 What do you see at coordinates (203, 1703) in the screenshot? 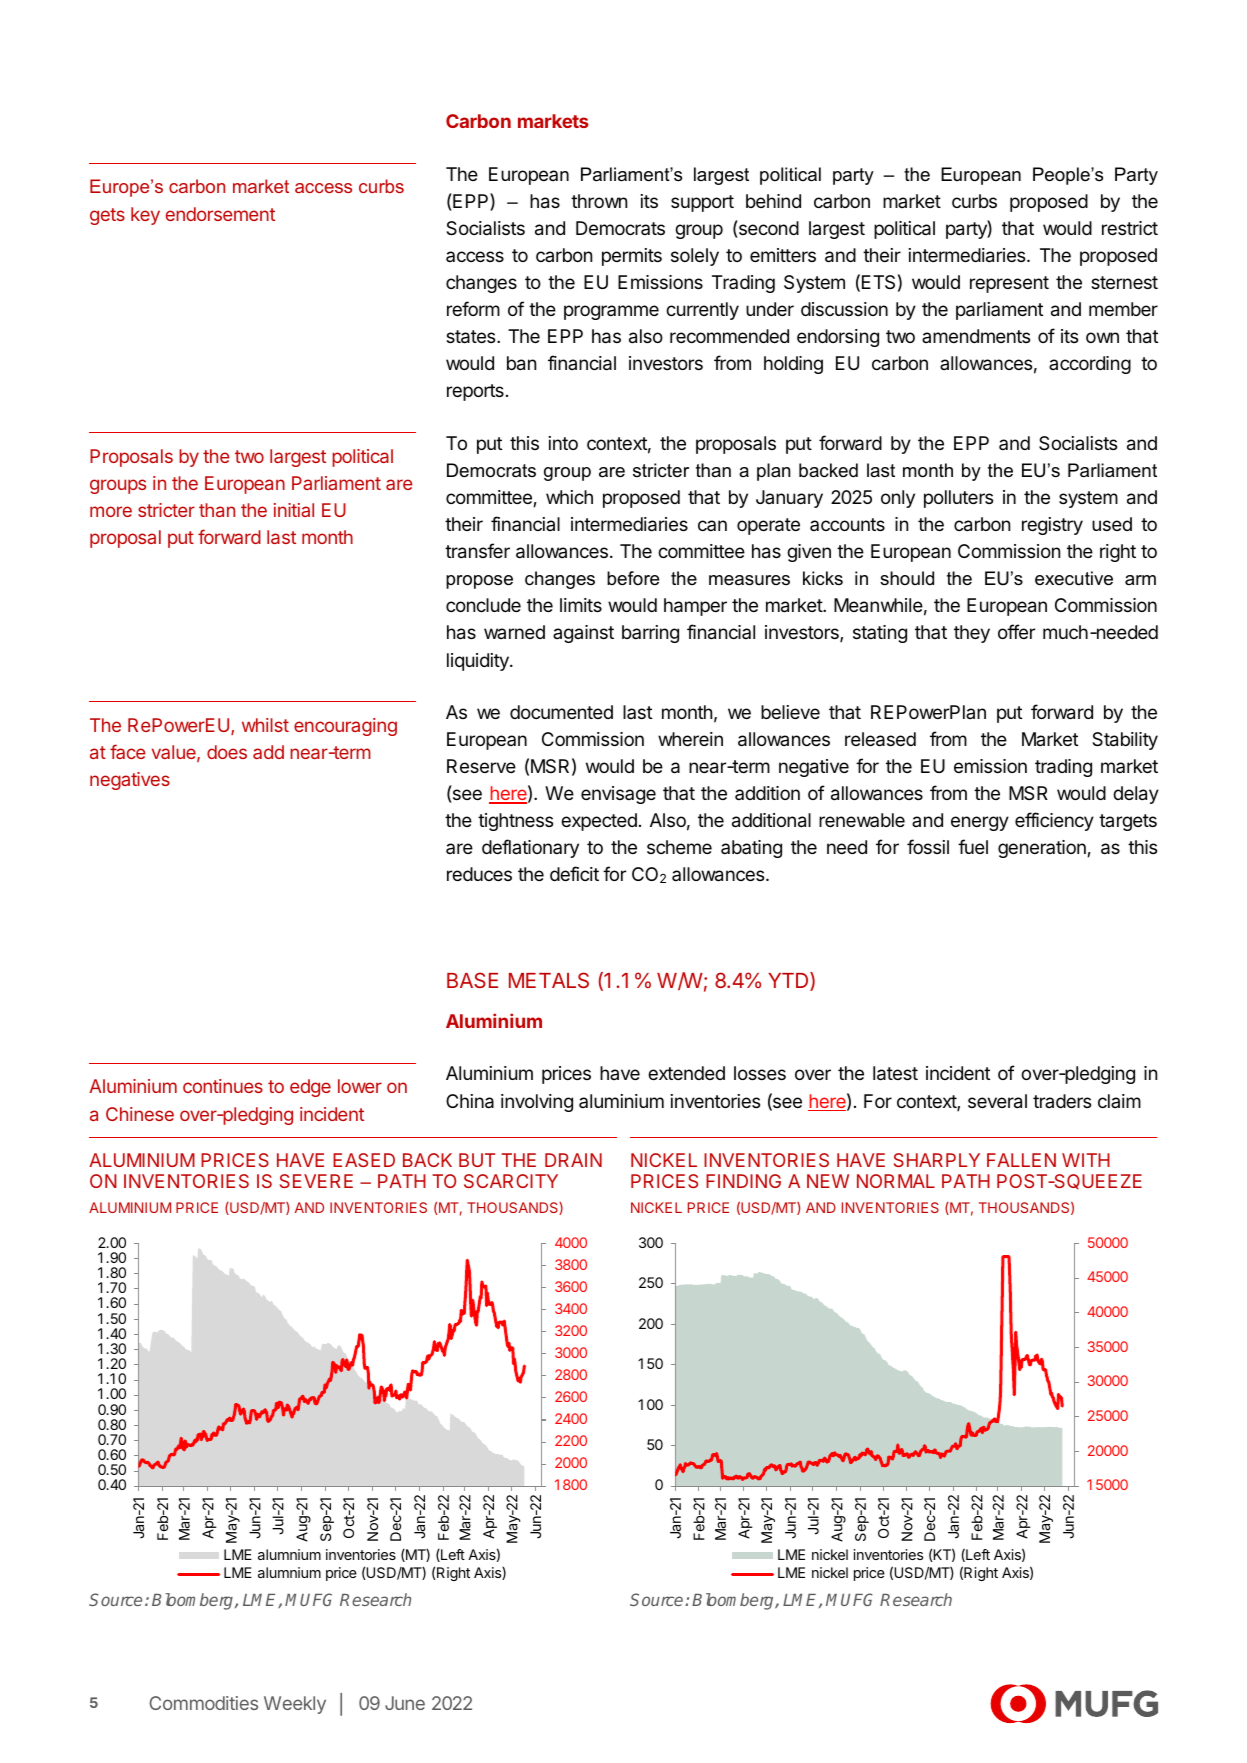
I see `Commodities` at bounding box center [203, 1703].
